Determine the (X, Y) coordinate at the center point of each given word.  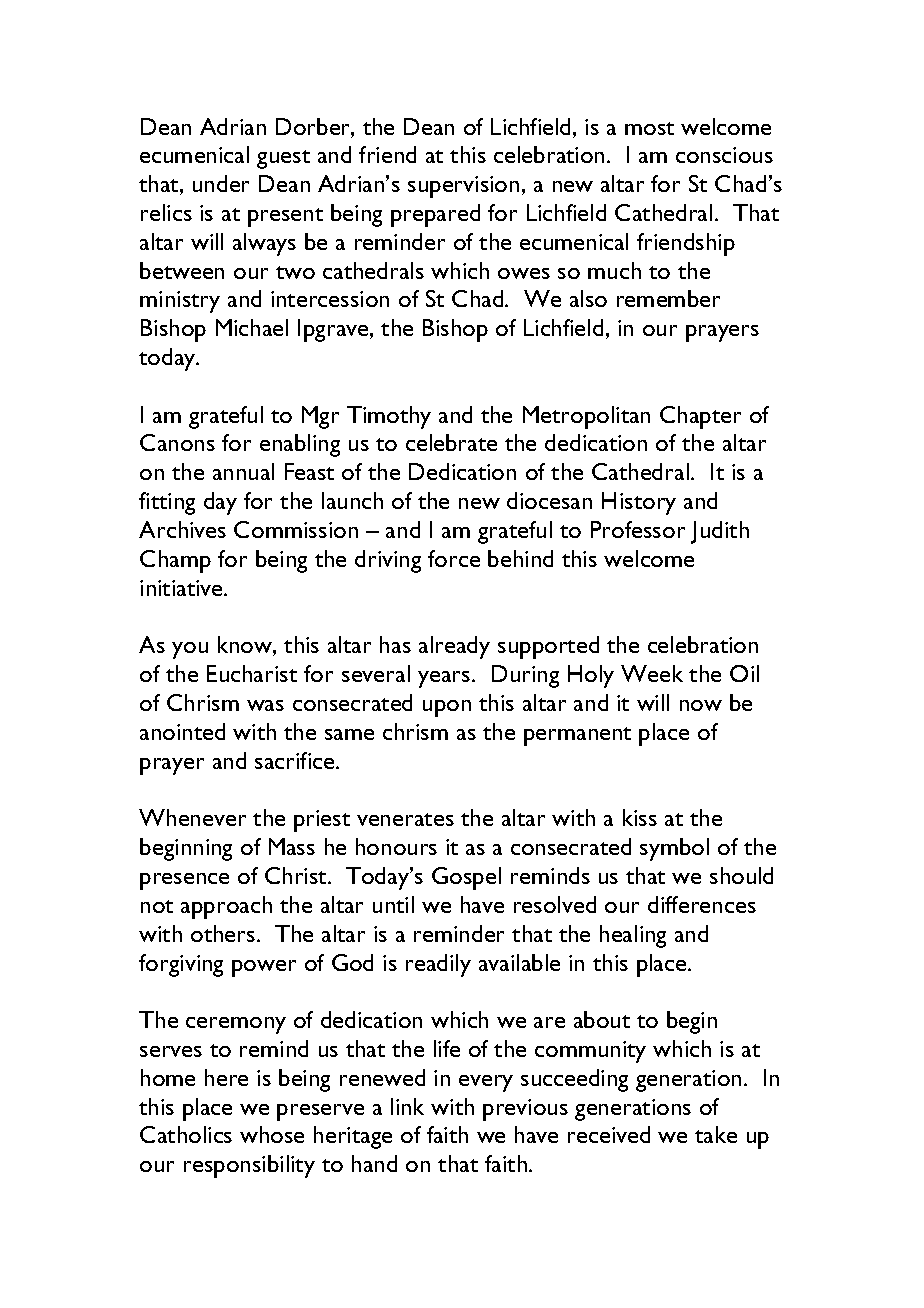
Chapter (700, 417)
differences (702, 904)
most (649, 128)
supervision (463, 187)
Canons (177, 442)
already (454, 647)
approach (226, 907)
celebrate (451, 442)
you (190, 650)
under (221, 183)
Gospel (466, 878)
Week (652, 673)
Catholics (186, 1134)
